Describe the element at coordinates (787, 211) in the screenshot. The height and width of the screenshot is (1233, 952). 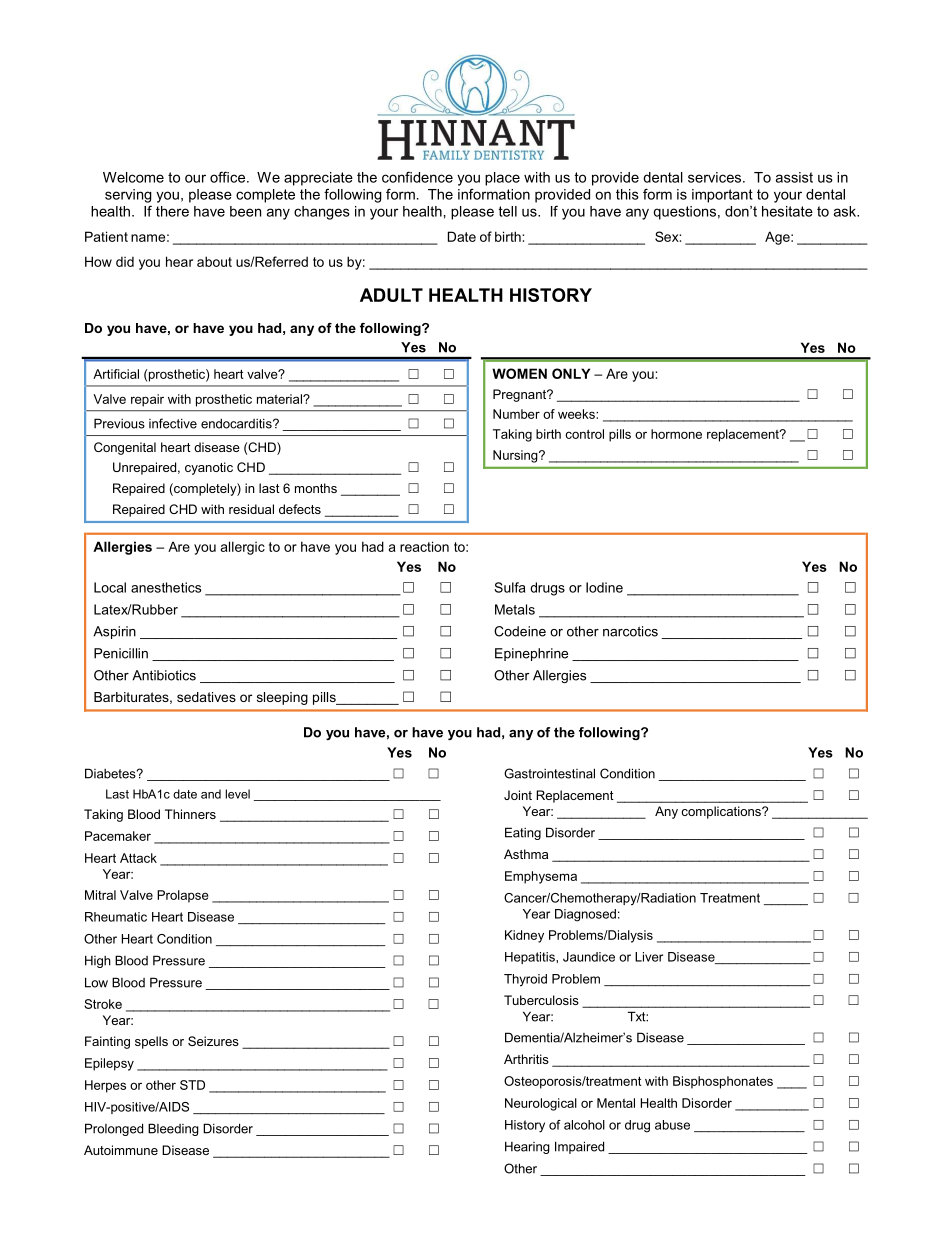
I see `hesitate` at that location.
